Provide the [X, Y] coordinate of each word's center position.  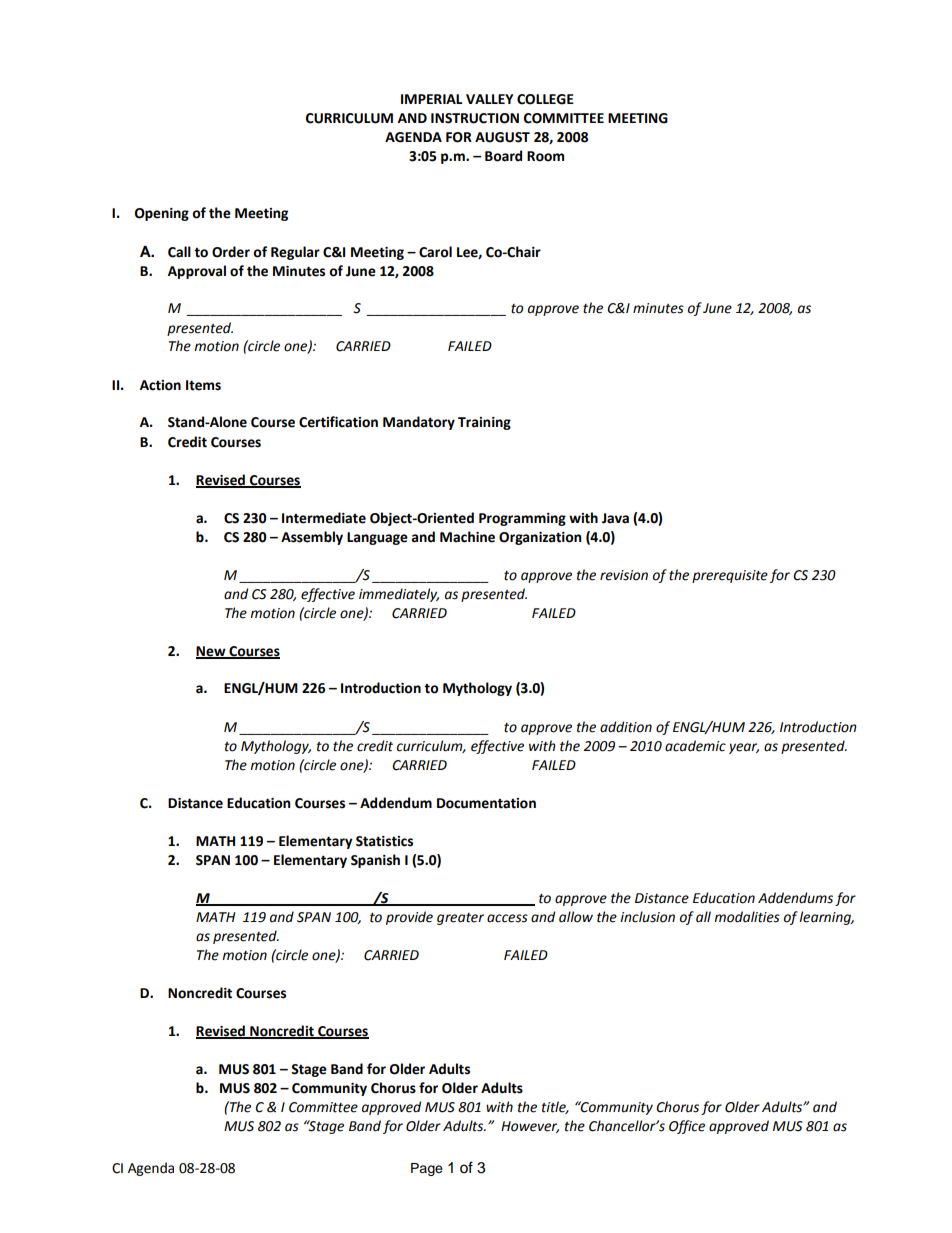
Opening [162, 214]
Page [427, 1169]
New [212, 652]
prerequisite [730, 576]
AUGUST [502, 137]
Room [545, 156]
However [530, 1127]
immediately [399, 595]
